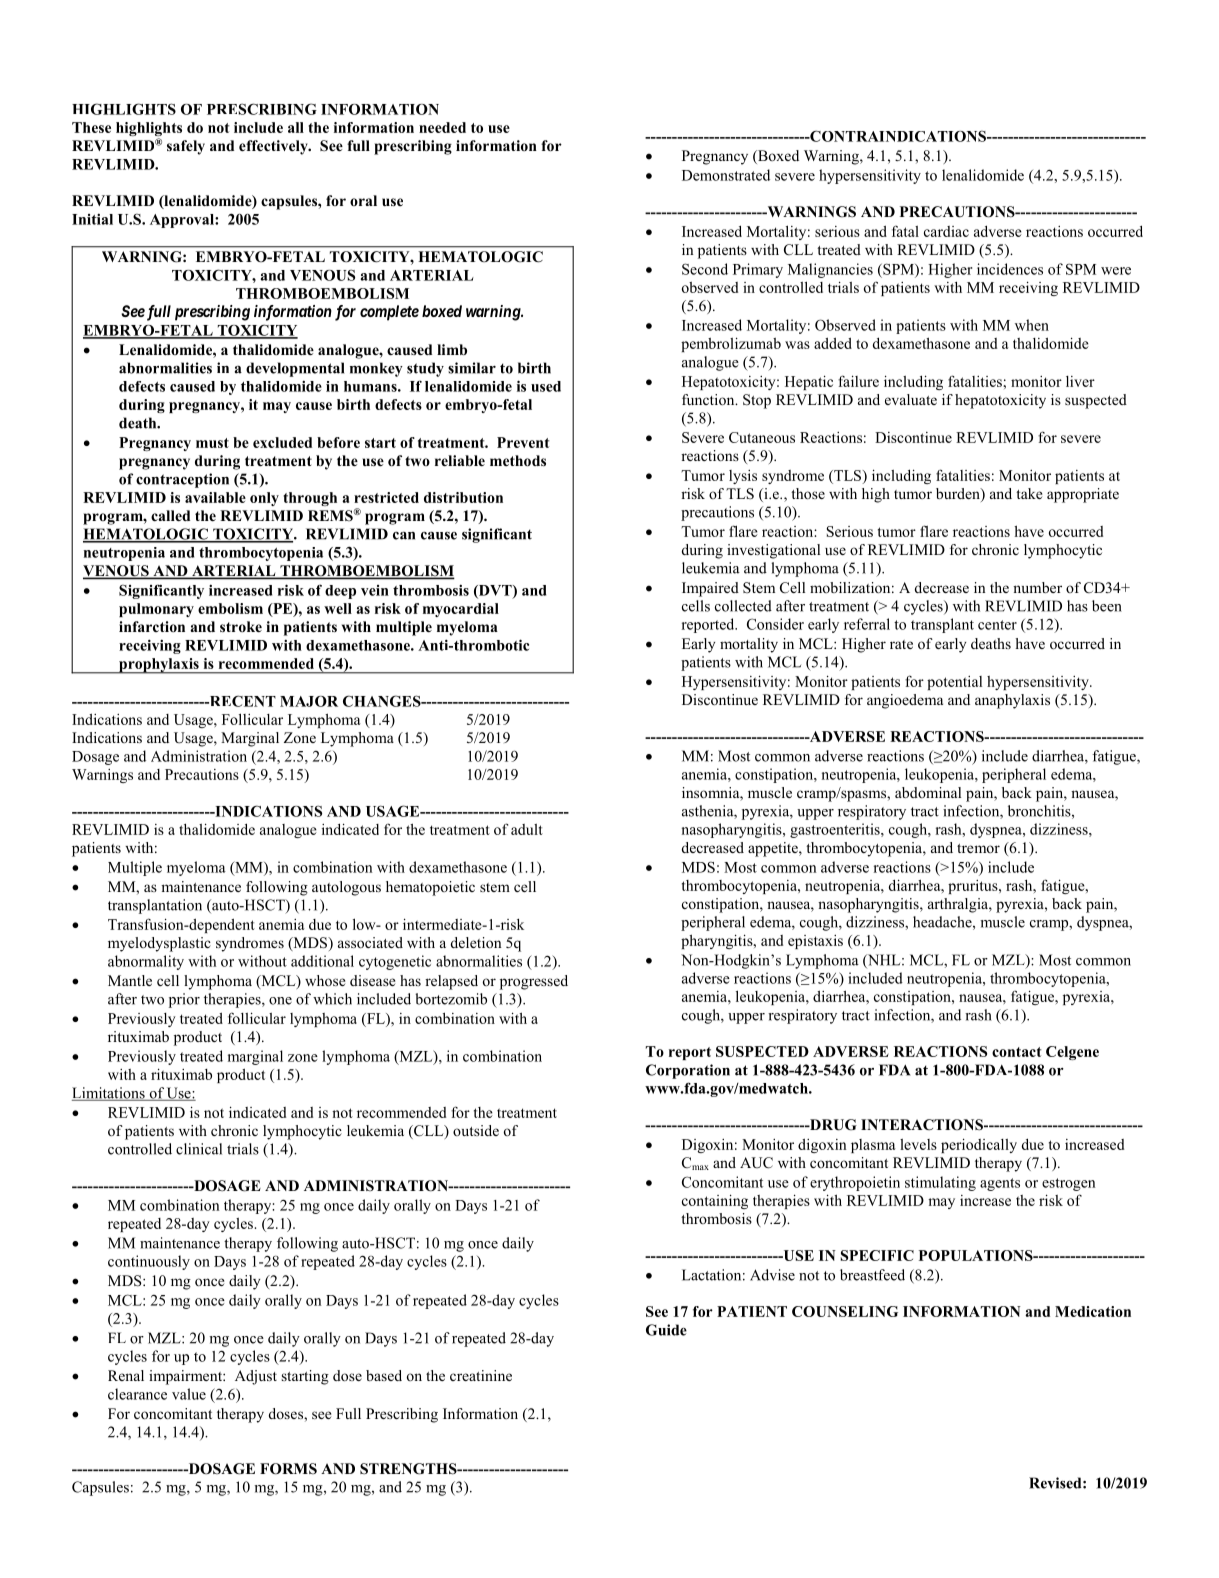 This document has width=1219, height=1578. I want to click on RECENT, so click(241, 701).
